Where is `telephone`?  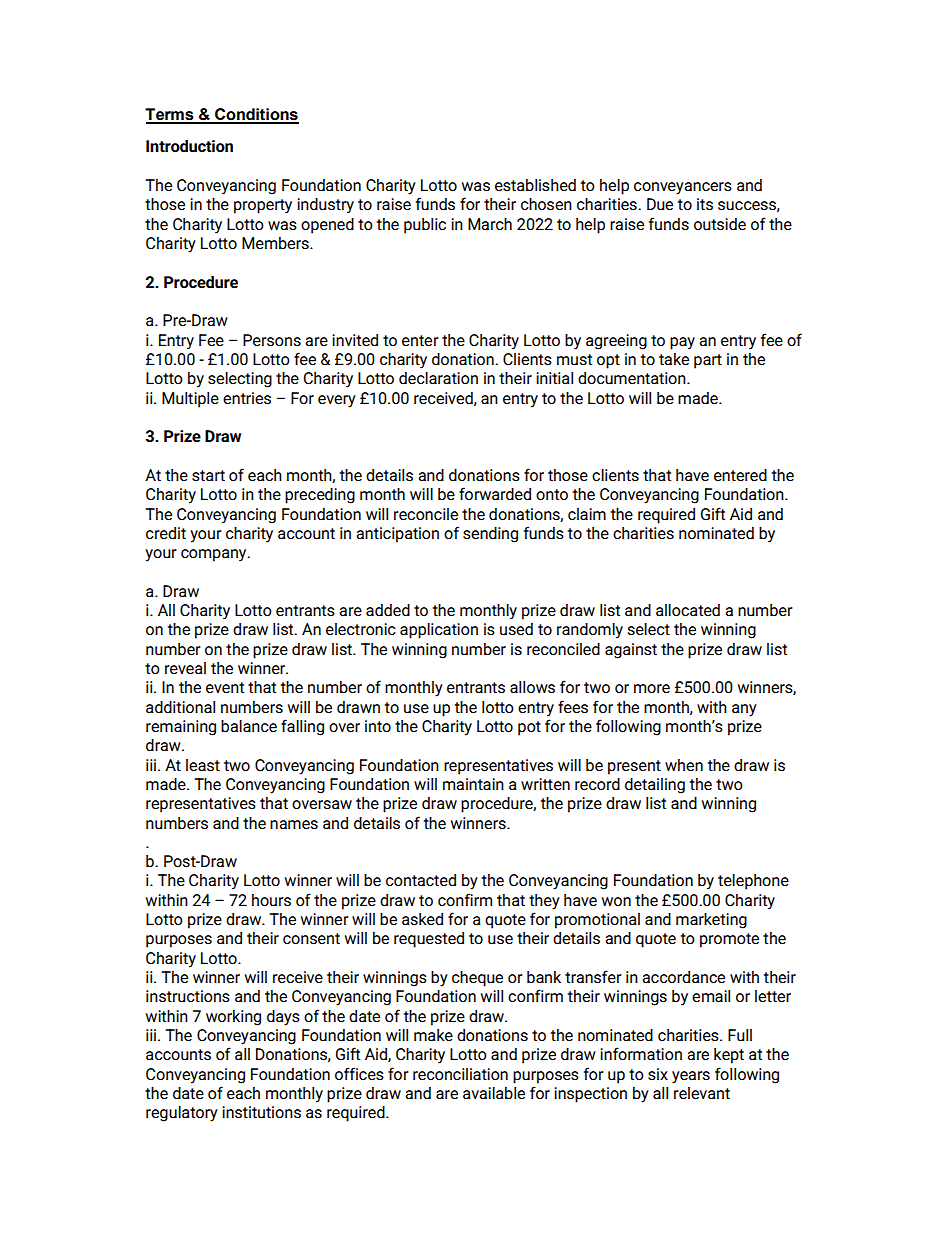
telephone is located at coordinates (753, 882).
